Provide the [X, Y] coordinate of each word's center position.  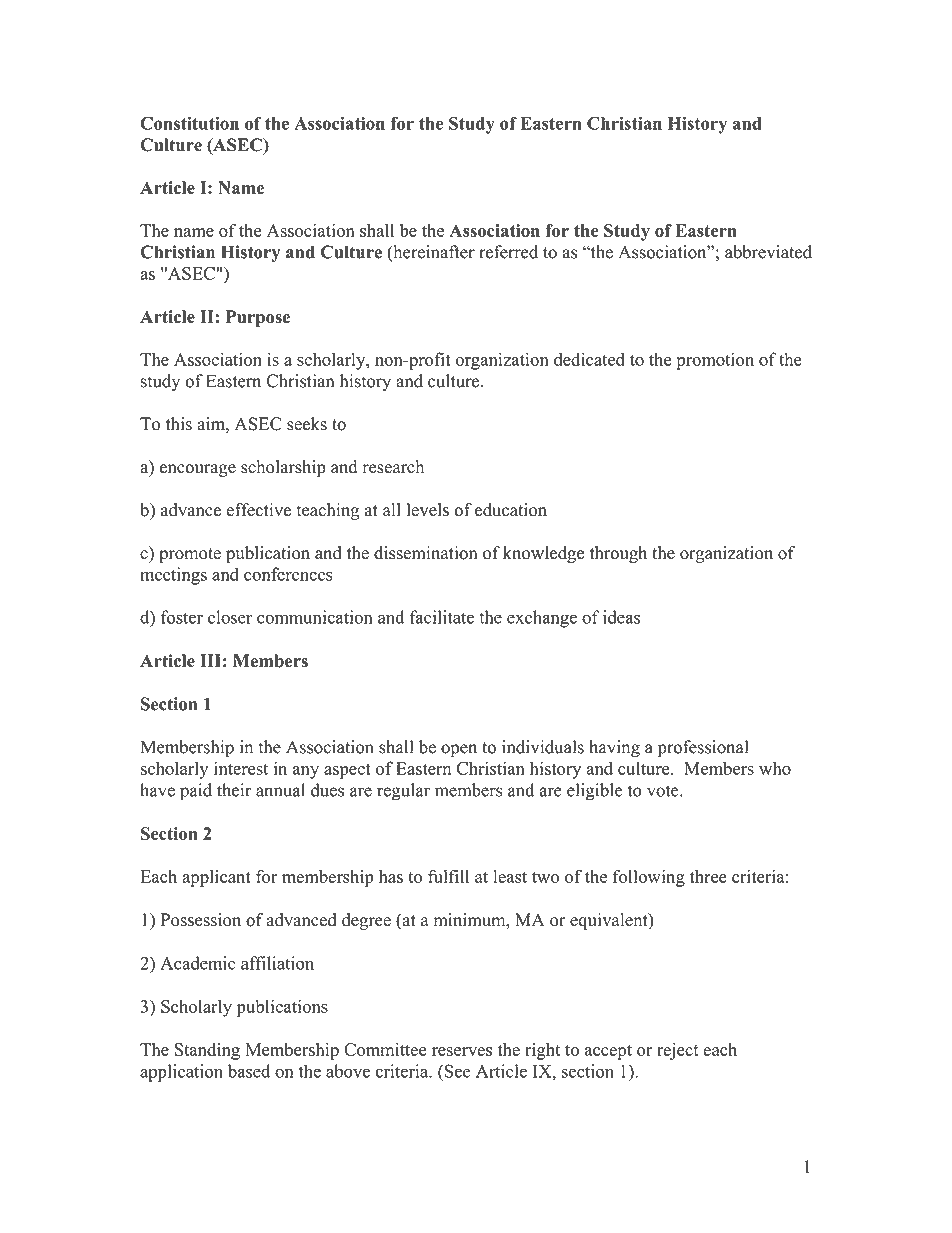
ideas [621, 617]
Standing [207, 1051]
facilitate [442, 617]
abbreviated [768, 252]
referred [508, 252]
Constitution [189, 123]
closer [230, 617]
